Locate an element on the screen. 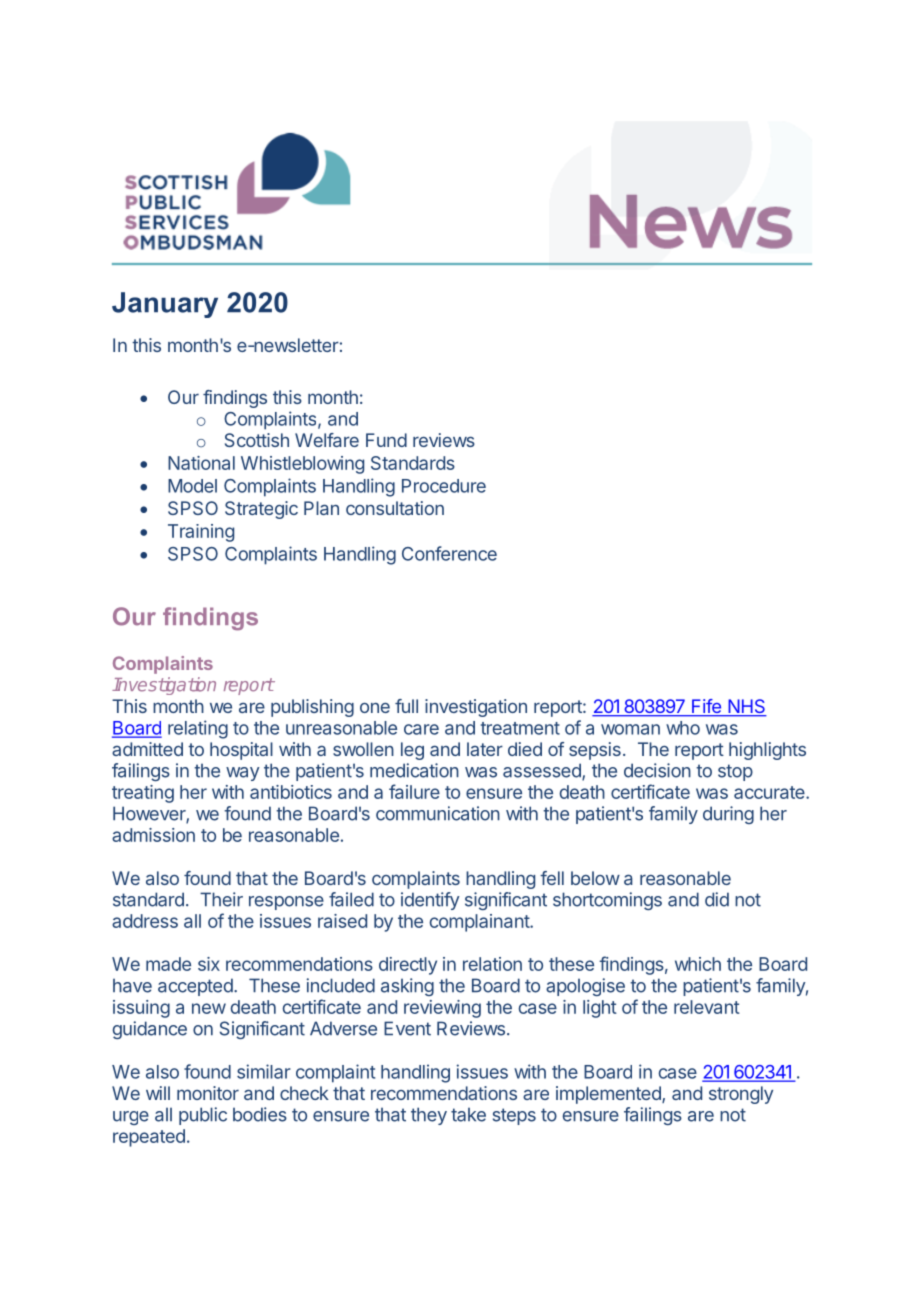 The width and height of the screenshot is (924, 1308). public is located at coordinates (203, 1116).
